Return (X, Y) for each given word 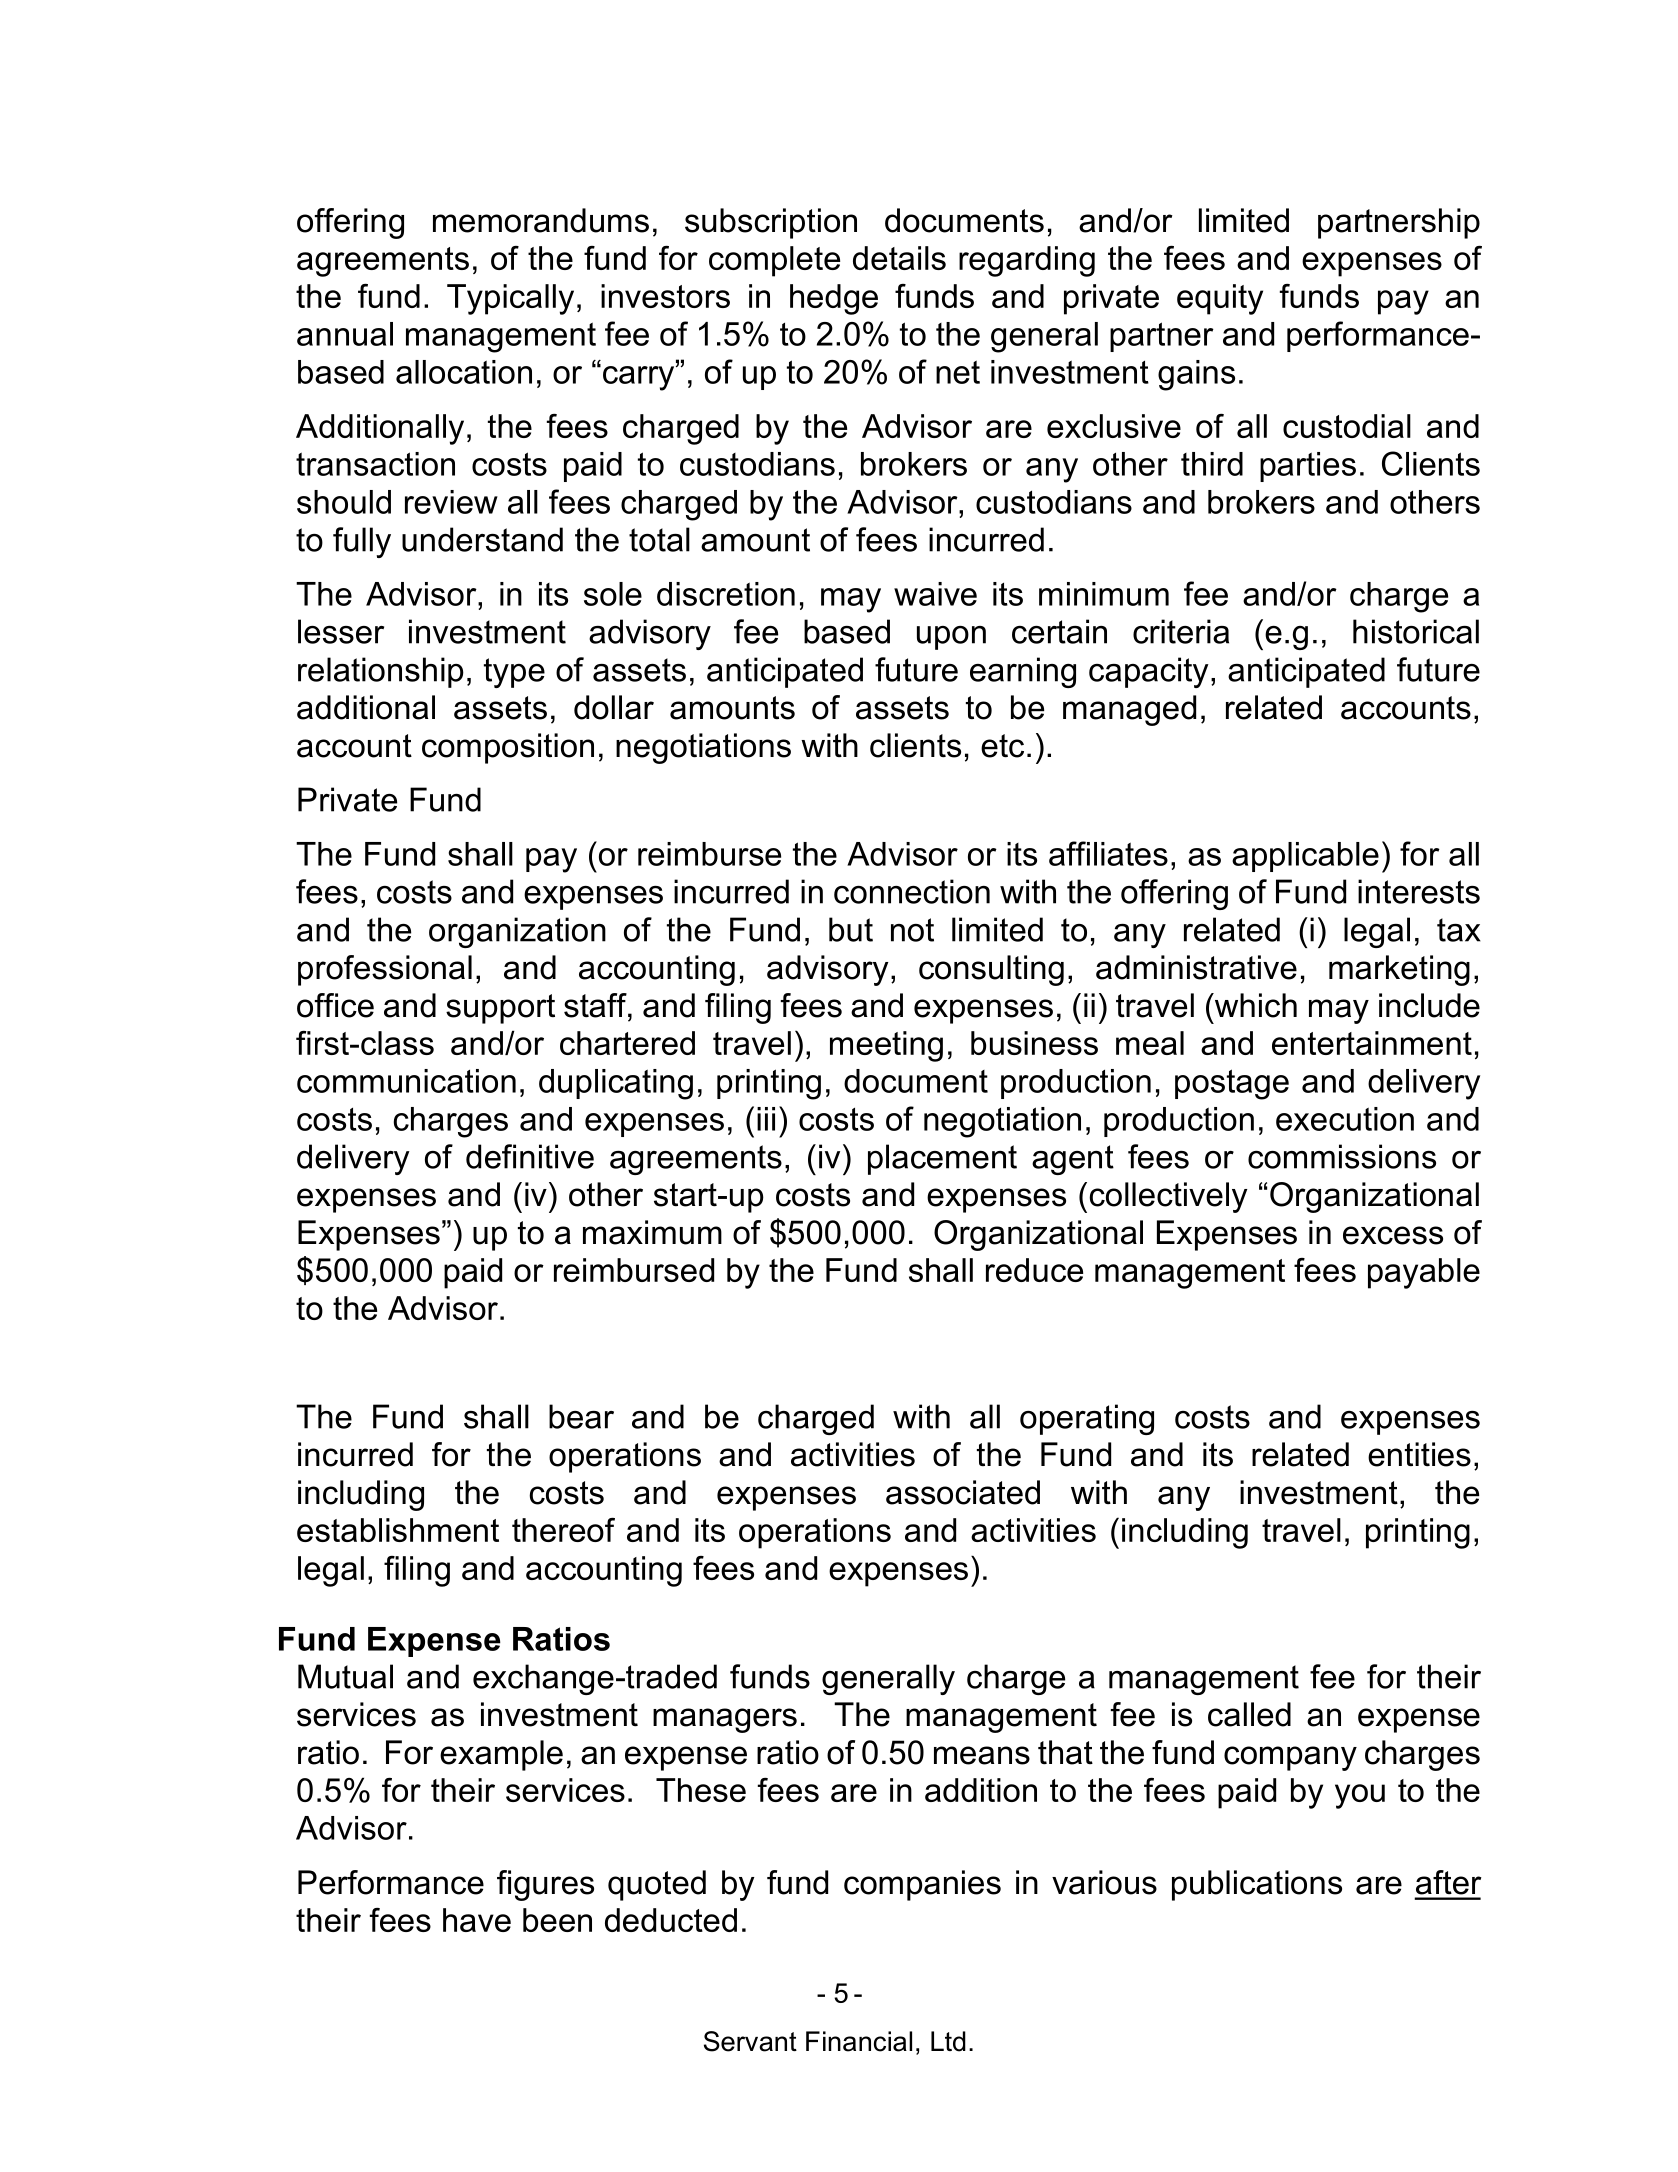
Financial (859, 2041)
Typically (510, 299)
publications (1257, 1885)
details (899, 258)
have (477, 1920)
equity (1220, 299)
